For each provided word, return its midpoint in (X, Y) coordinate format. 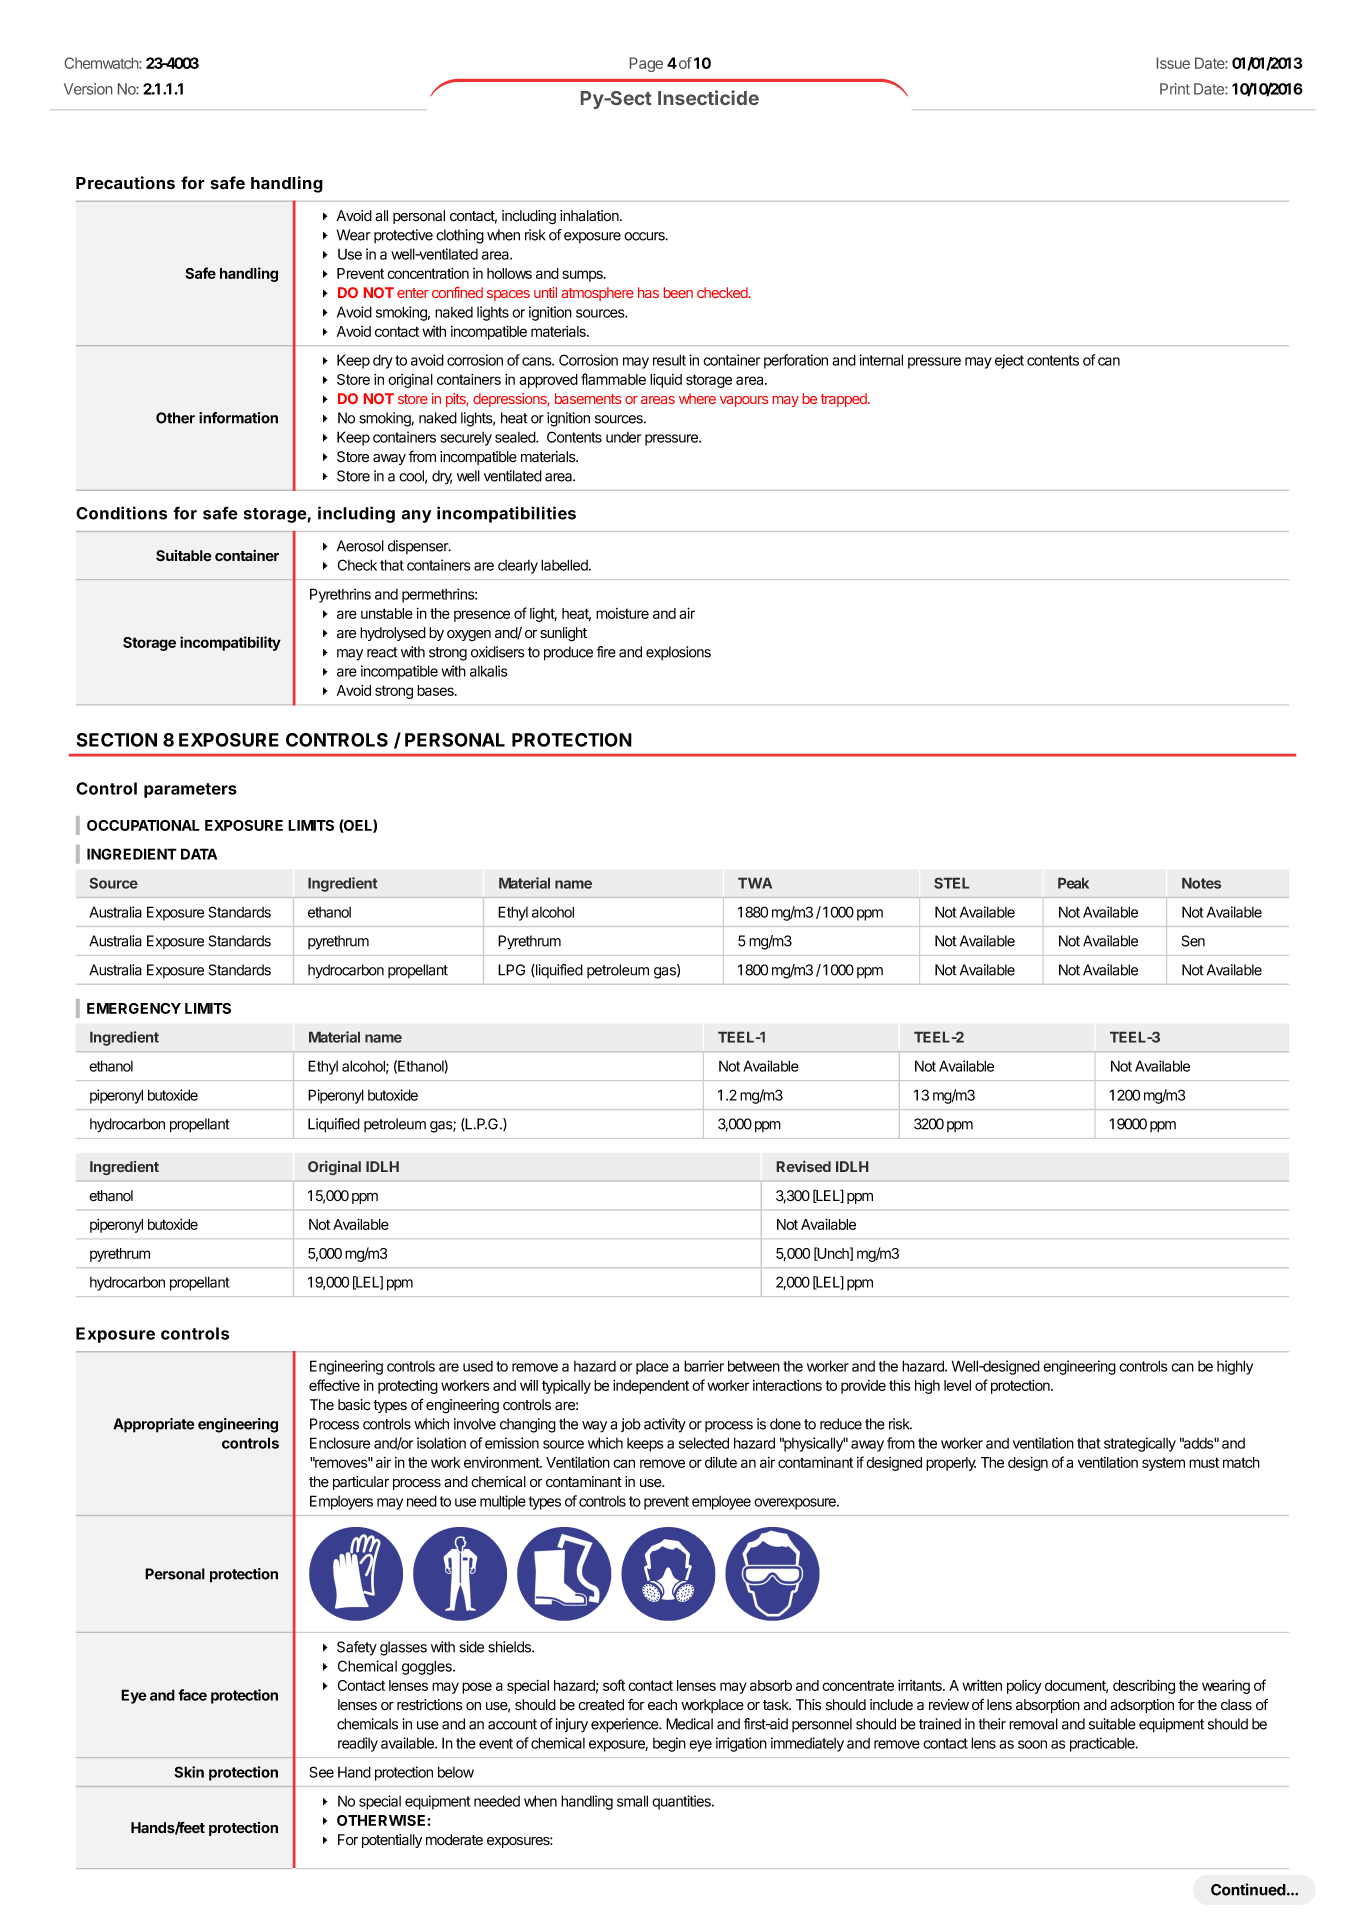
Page (646, 64)
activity (665, 1425)
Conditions (121, 513)
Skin (189, 1772)
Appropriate (153, 1425)
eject (1009, 361)
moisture (622, 613)
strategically (1140, 1444)
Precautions (125, 183)
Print (1175, 89)
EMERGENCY (134, 1008)
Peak (1073, 883)
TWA (755, 883)
